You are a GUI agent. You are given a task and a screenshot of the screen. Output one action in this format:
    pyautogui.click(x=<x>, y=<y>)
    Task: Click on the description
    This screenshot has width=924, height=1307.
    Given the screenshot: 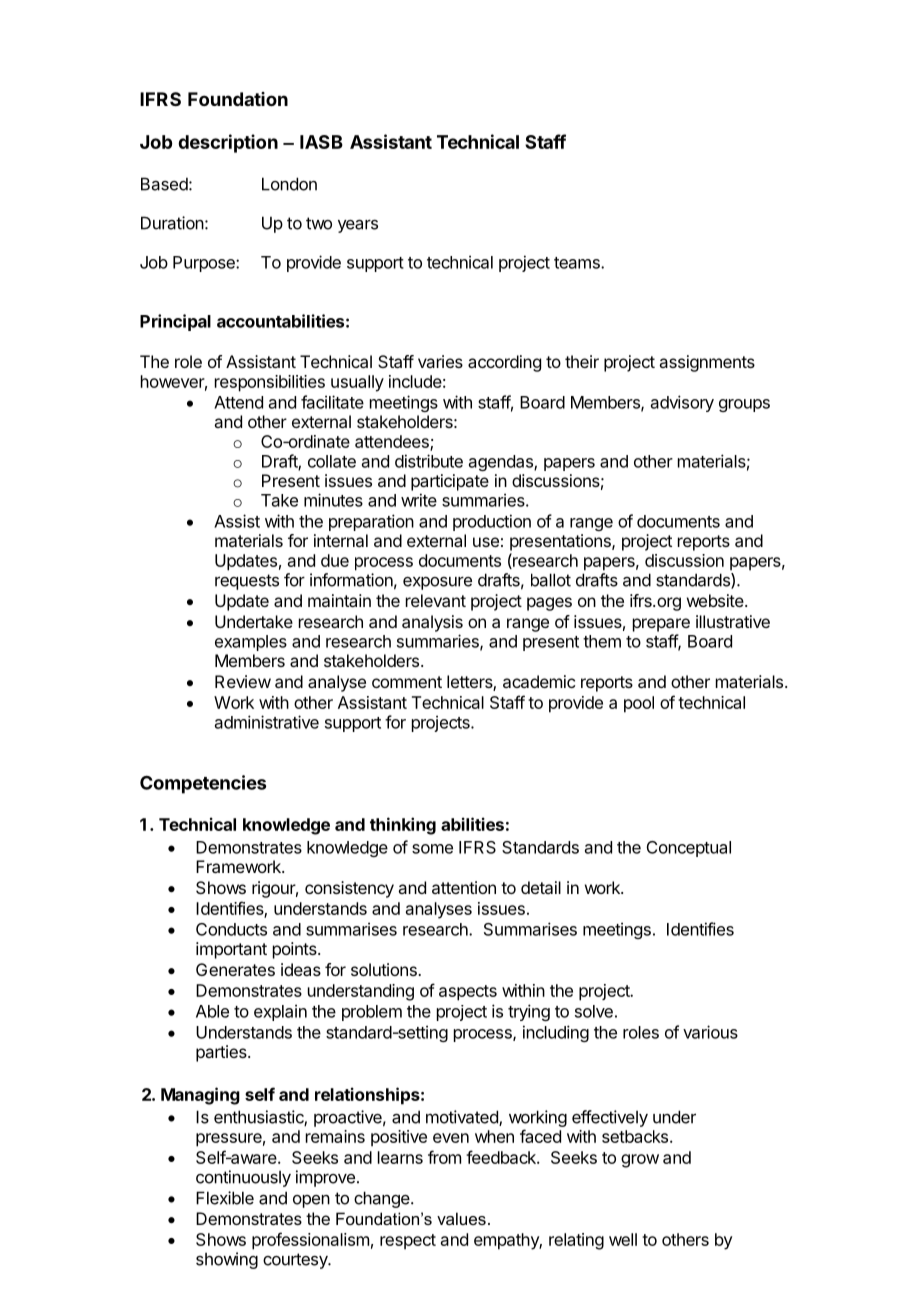 What is the action you would take?
    pyautogui.click(x=228, y=143)
